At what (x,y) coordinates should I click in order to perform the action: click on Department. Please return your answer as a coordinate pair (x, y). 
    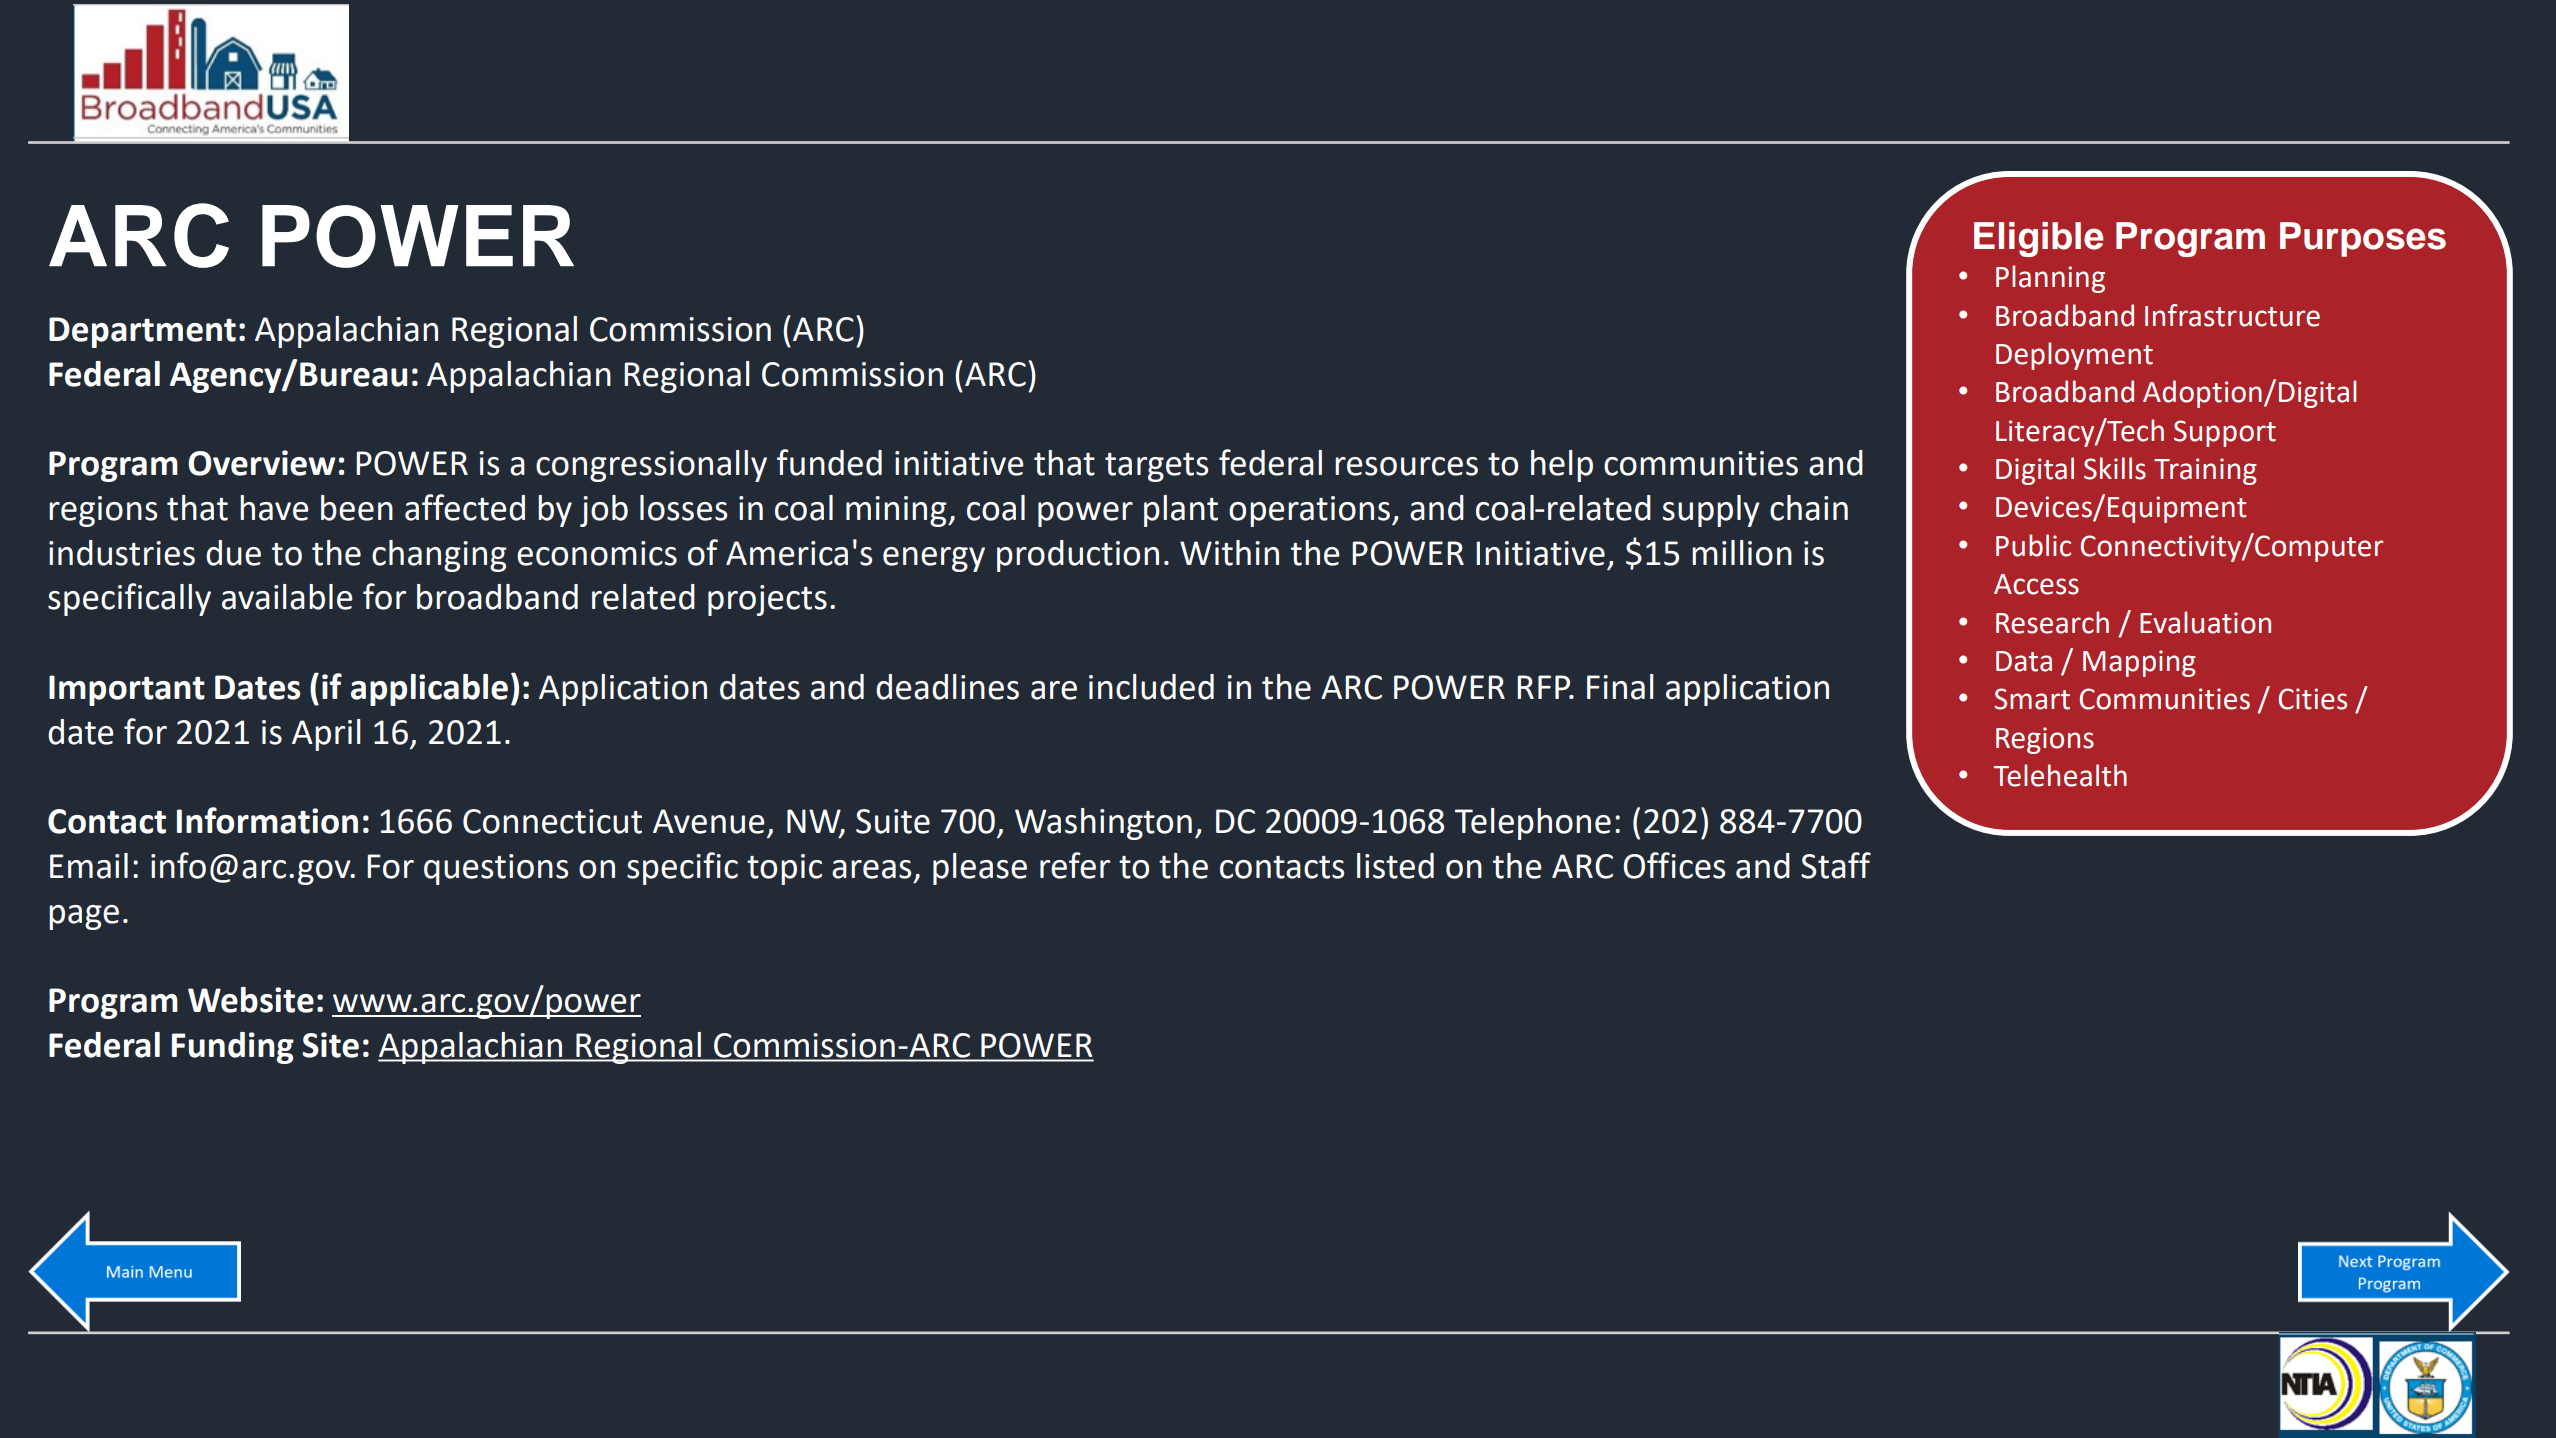
    Looking at the image, I should click on (142, 332).
